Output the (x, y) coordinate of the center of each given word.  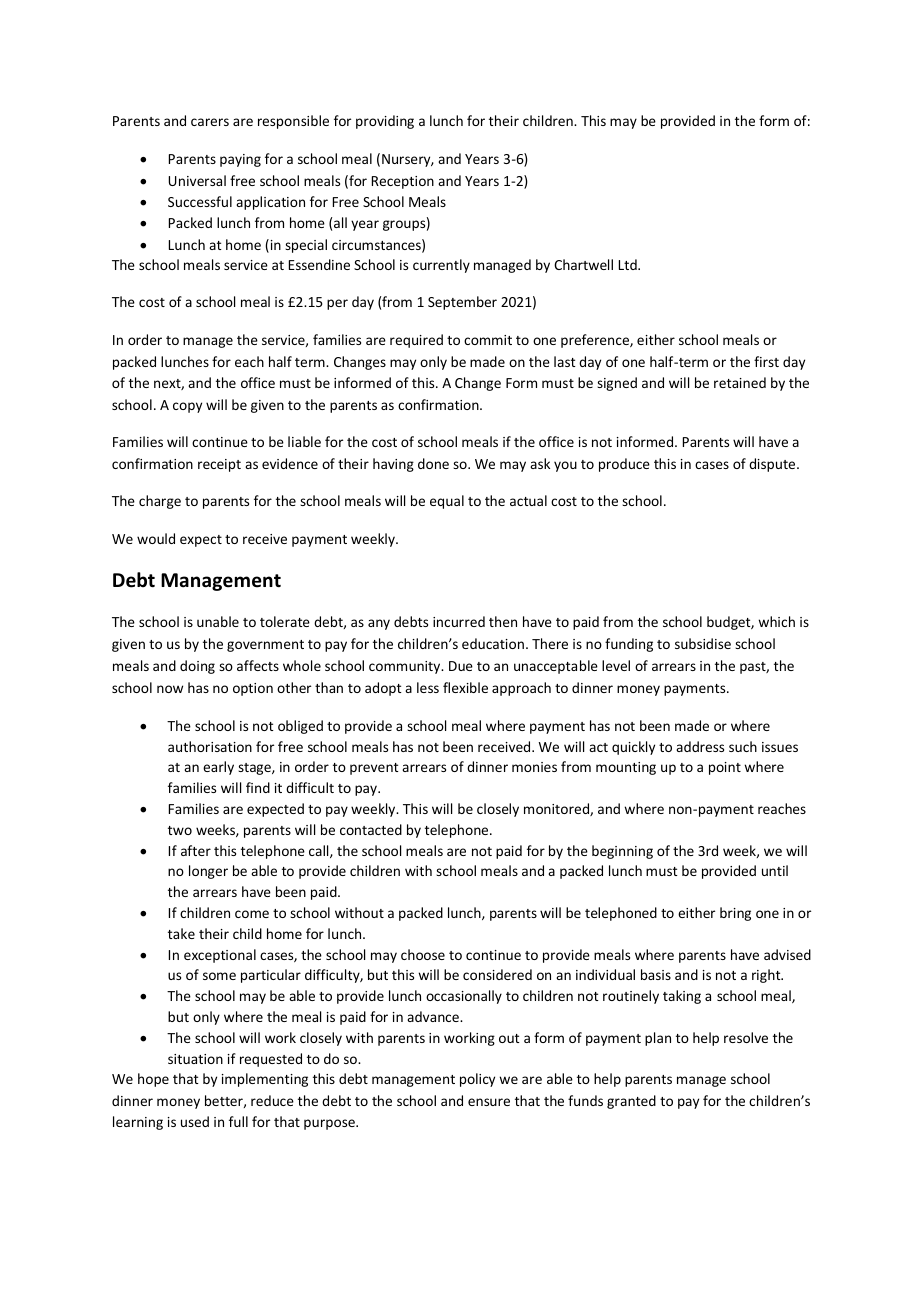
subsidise (703, 643)
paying (240, 160)
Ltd (629, 264)
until (775, 870)
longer (208, 872)
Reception (403, 182)
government (265, 646)
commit (488, 340)
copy (187, 407)
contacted (371, 829)
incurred (459, 621)
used (195, 1121)
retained (740, 382)
